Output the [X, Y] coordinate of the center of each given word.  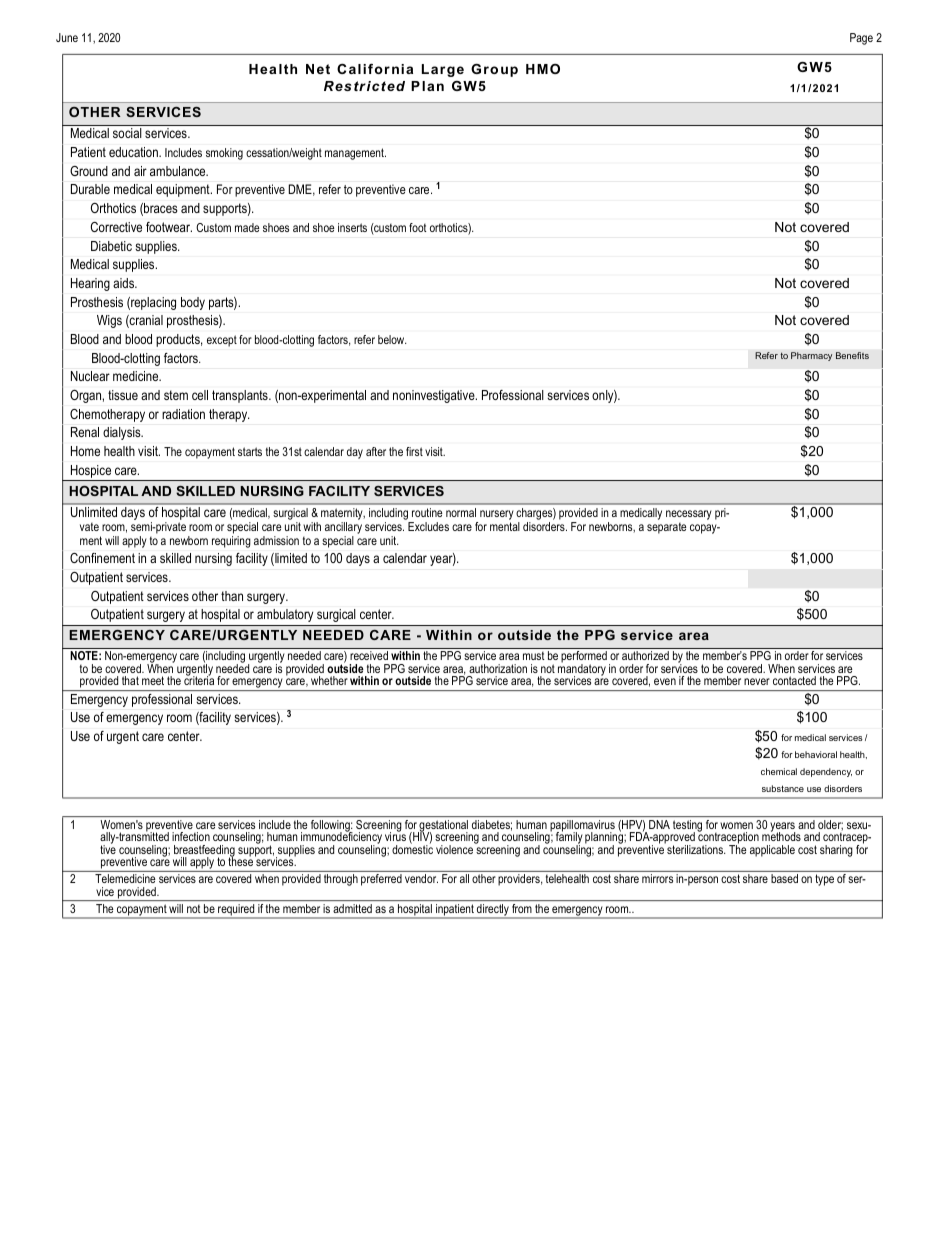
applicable [772, 851]
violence [455, 848]
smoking [224, 154]
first [414, 451]
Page [861, 39]
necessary [689, 515]
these [241, 860]
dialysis [123, 433]
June [67, 37]
